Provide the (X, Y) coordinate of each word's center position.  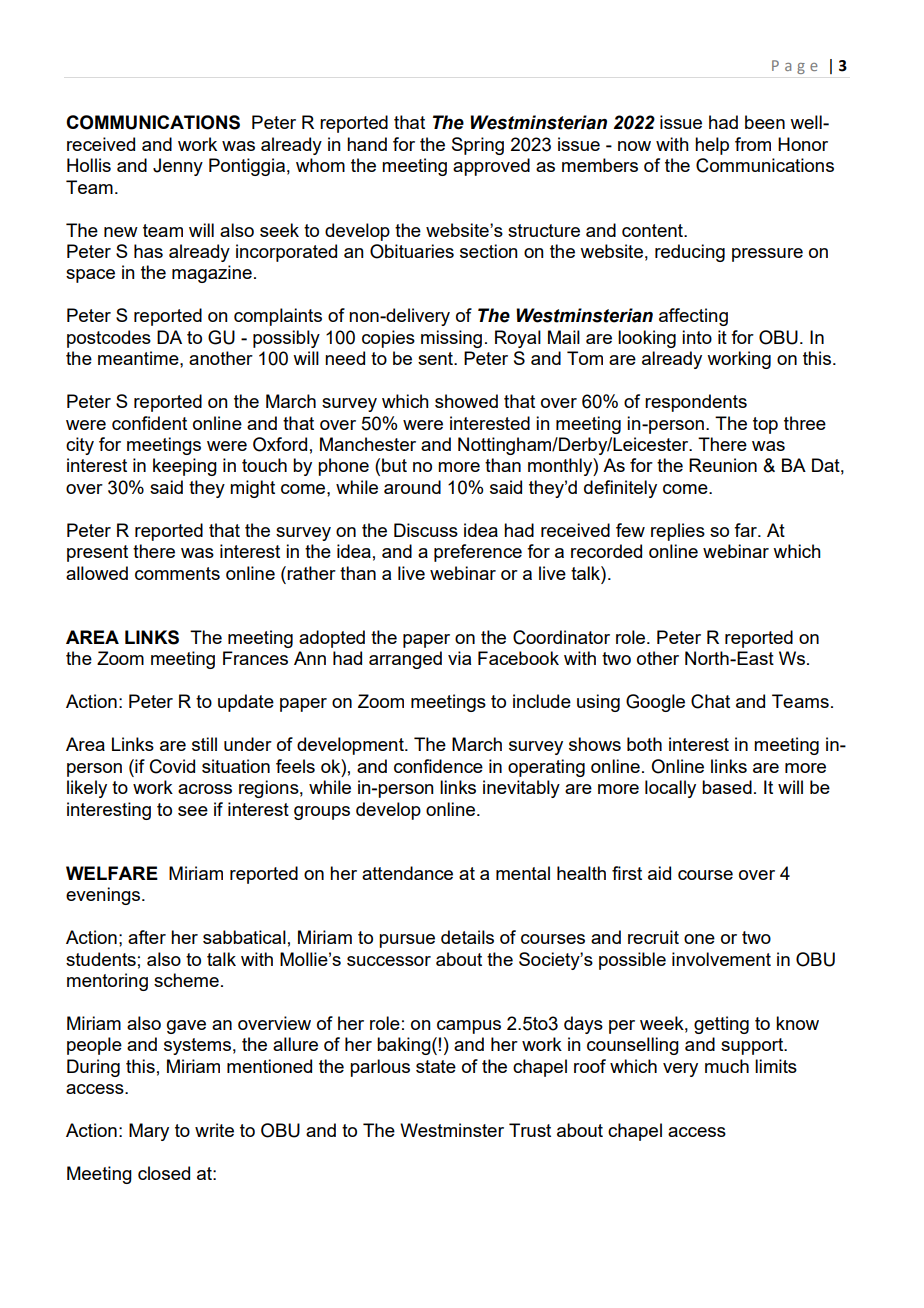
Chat (710, 701)
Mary (149, 1132)
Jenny (178, 167)
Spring (478, 146)
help (712, 146)
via (459, 658)
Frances (255, 658)
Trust (530, 1130)
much (727, 1066)
